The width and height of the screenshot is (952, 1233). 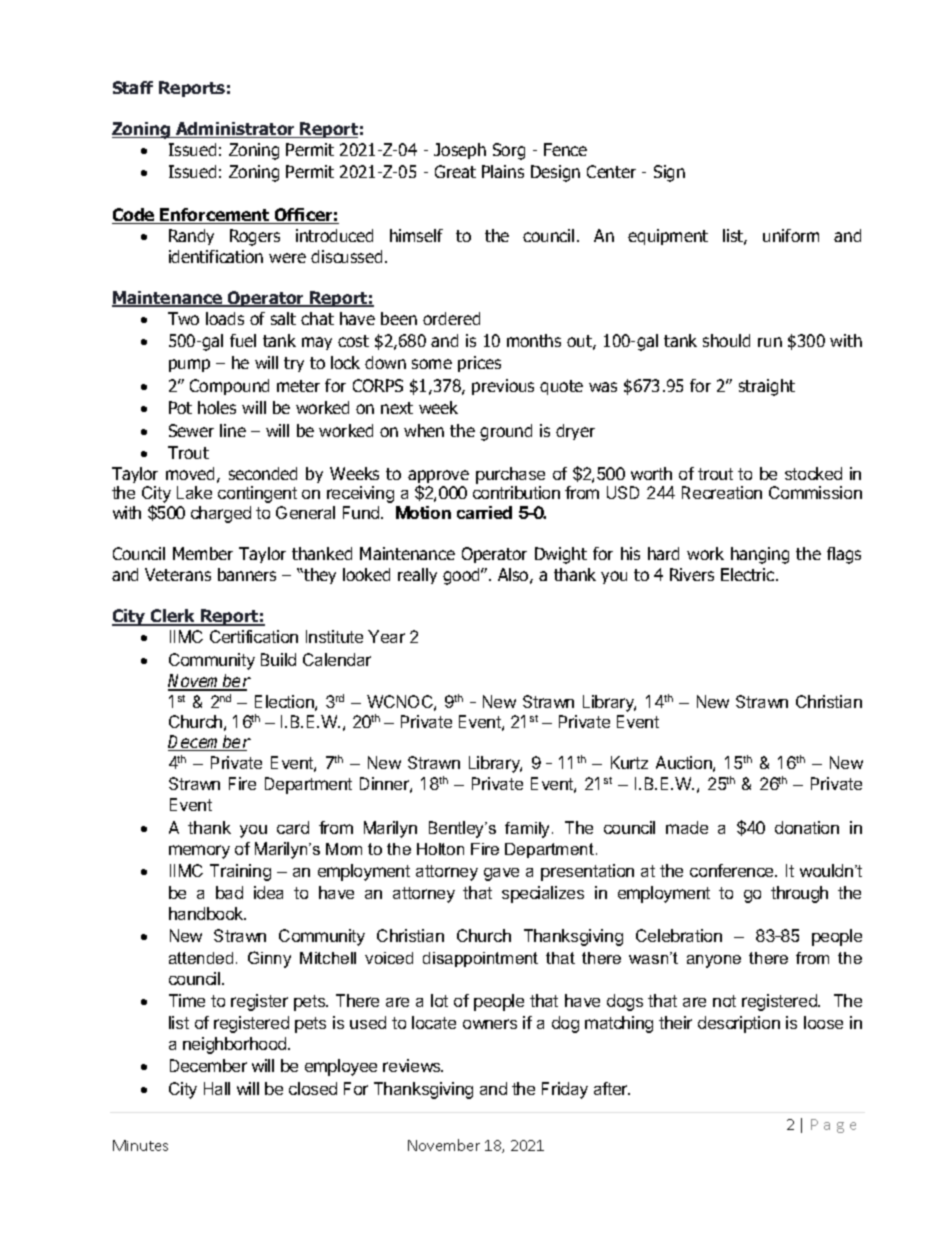 What do you see at coordinates (791, 235) in the screenshot?
I see `uniform` at bounding box center [791, 235].
